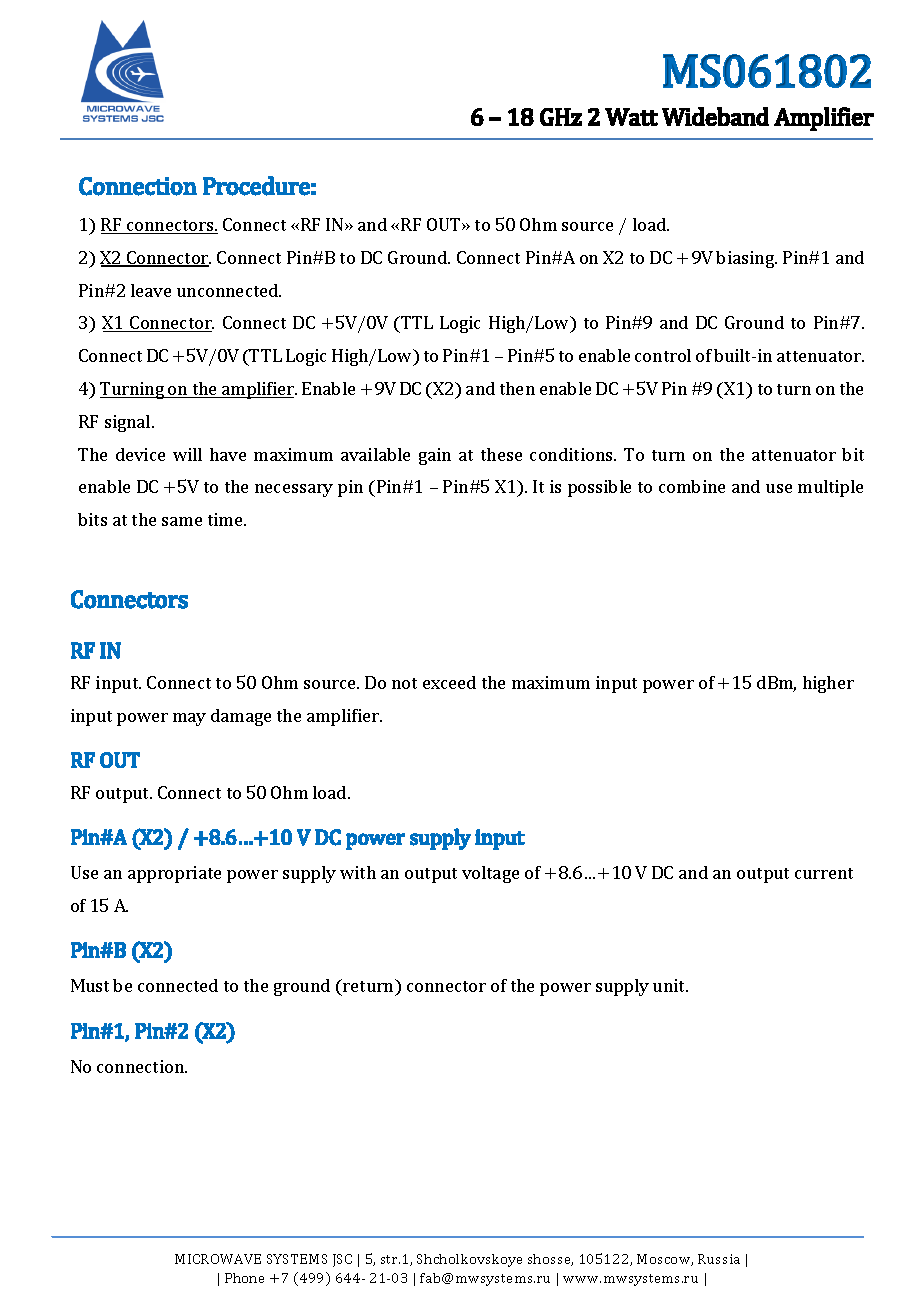  I want to click on combine, so click(692, 486).
